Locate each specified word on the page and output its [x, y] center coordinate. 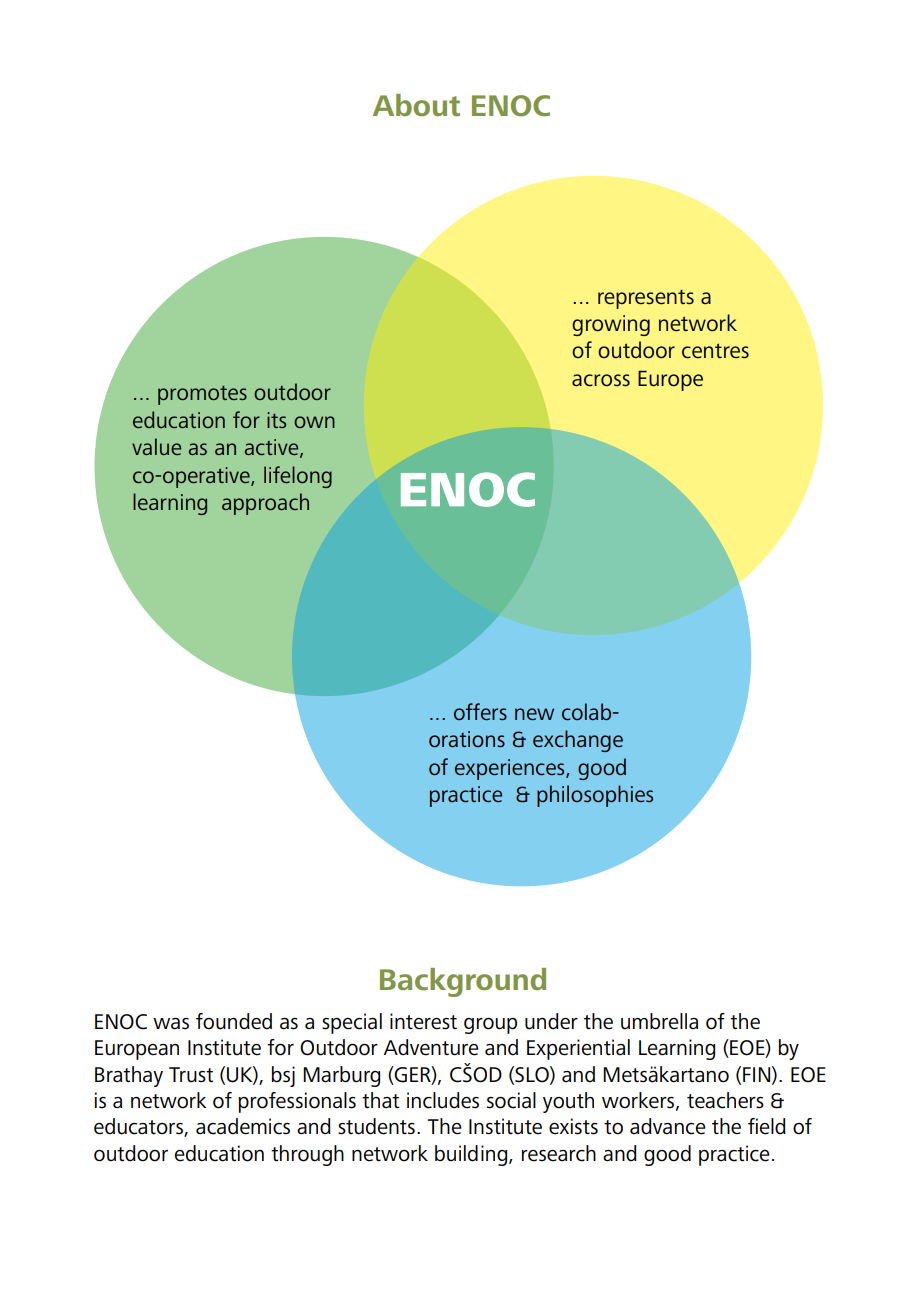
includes [443, 1100]
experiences [511, 769]
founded [234, 1021]
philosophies [595, 796]
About [416, 105]
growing [611, 325]
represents [646, 299]
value [156, 446]
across [601, 380]
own [314, 422]
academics [243, 1126]
